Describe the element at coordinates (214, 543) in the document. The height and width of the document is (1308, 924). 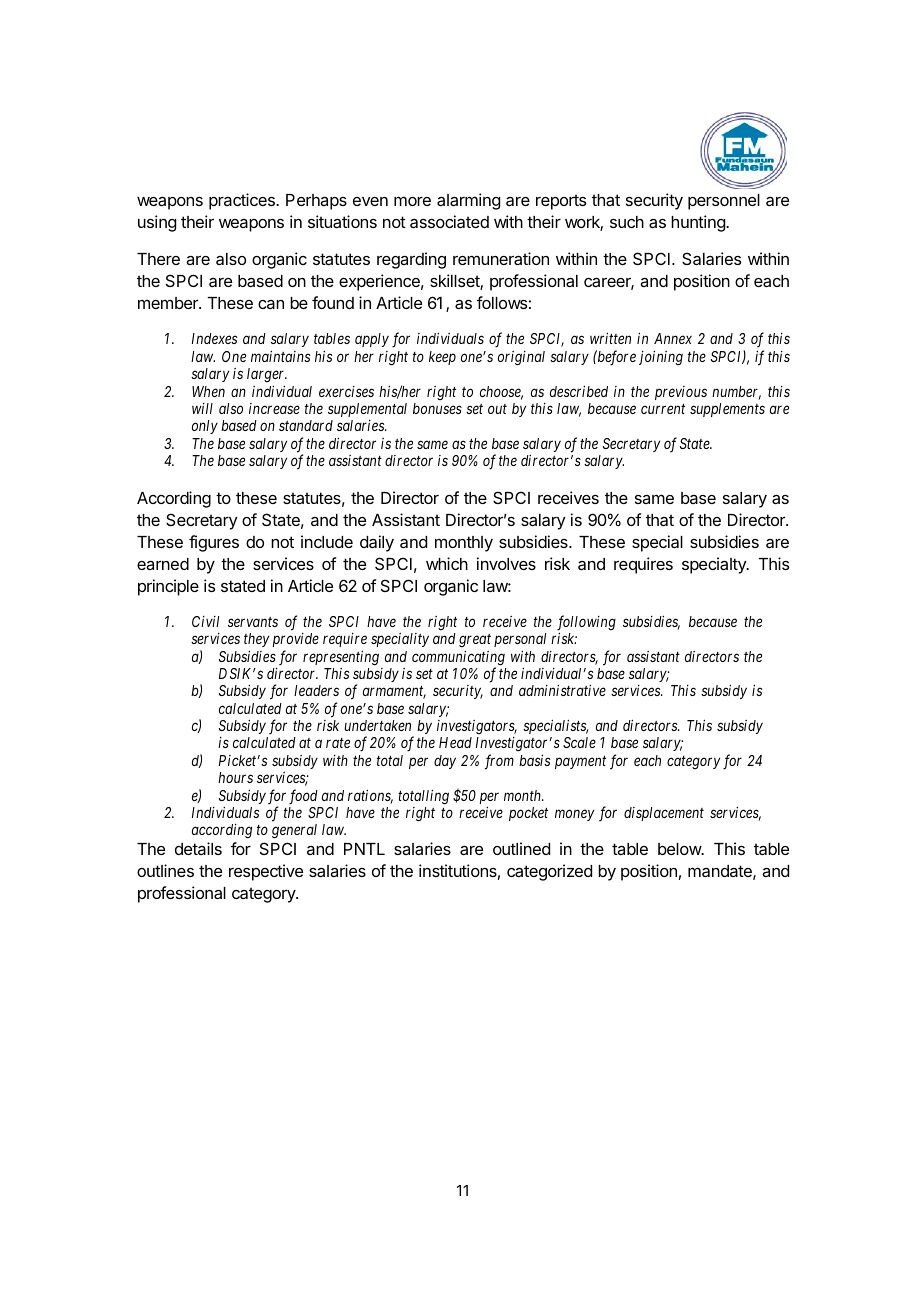
I see `figures` at that location.
